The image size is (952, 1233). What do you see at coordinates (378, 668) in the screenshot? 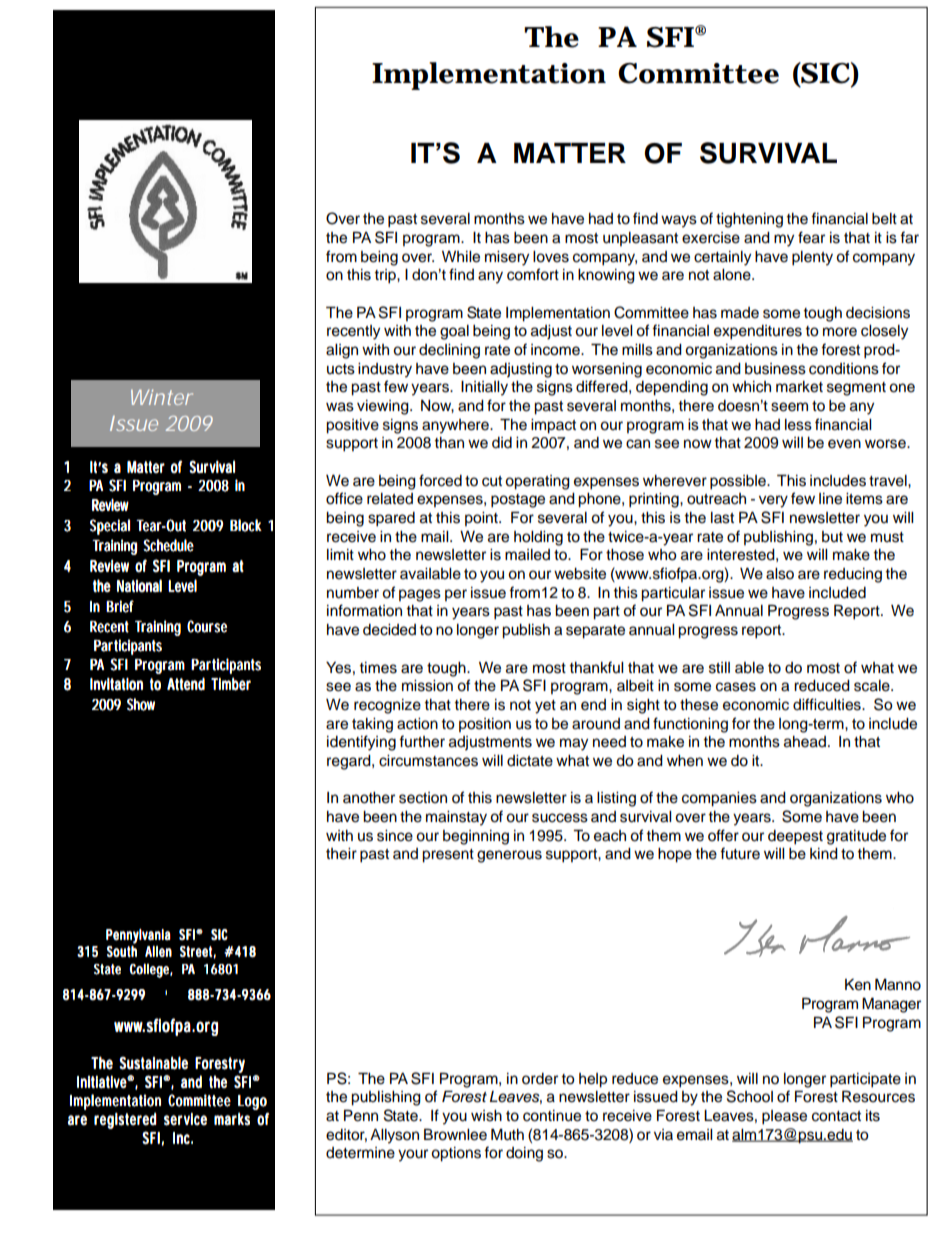
I see `times` at bounding box center [378, 668].
